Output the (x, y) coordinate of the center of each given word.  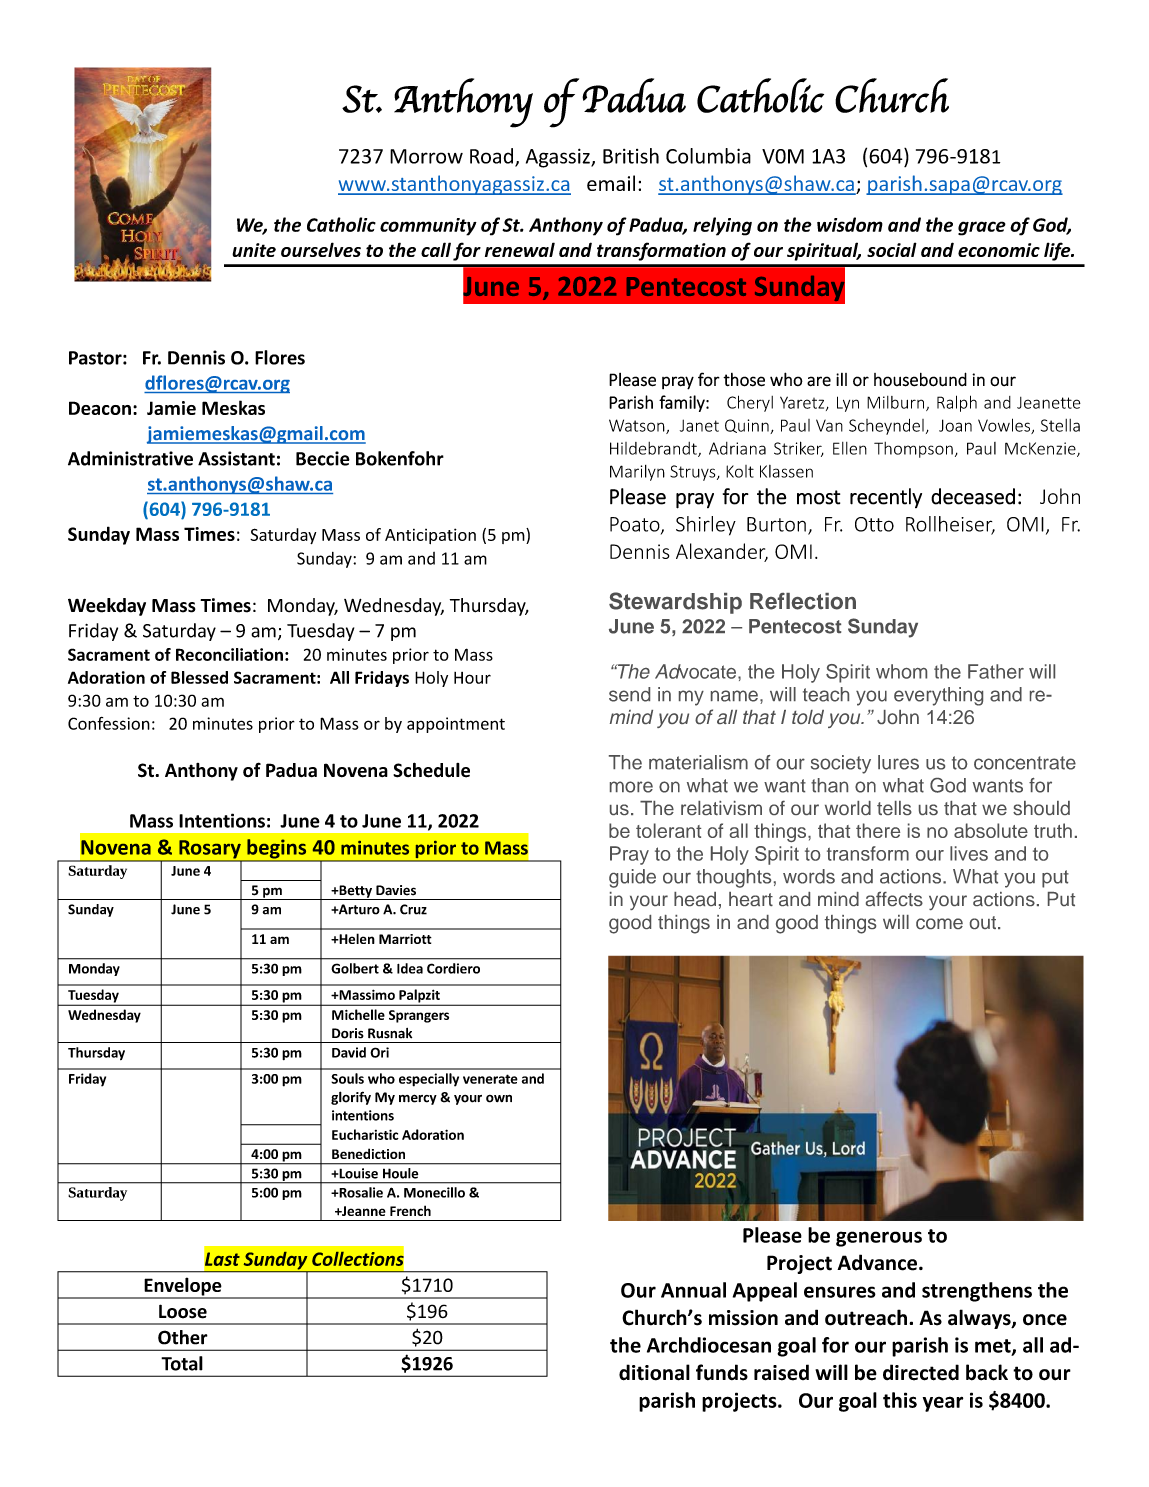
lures (898, 762)
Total (182, 1363)
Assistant (236, 458)
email (611, 183)
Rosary (210, 850)
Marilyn (637, 473)
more (631, 787)
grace (982, 228)
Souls (347, 1078)
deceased (973, 496)
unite (254, 250)
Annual (693, 1290)
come (939, 923)
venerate (490, 1079)
